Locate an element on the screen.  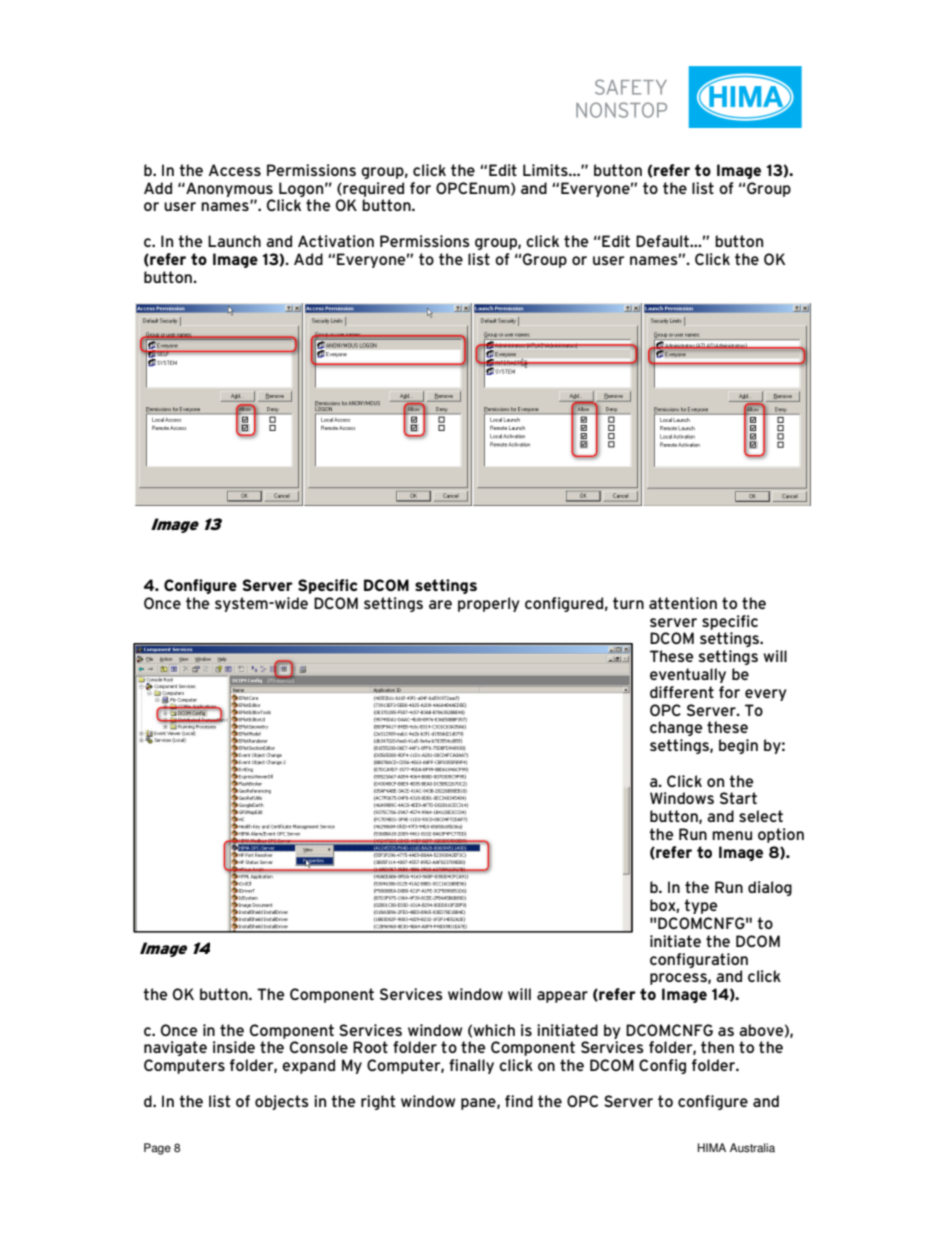
properly is located at coordinates (489, 604).
